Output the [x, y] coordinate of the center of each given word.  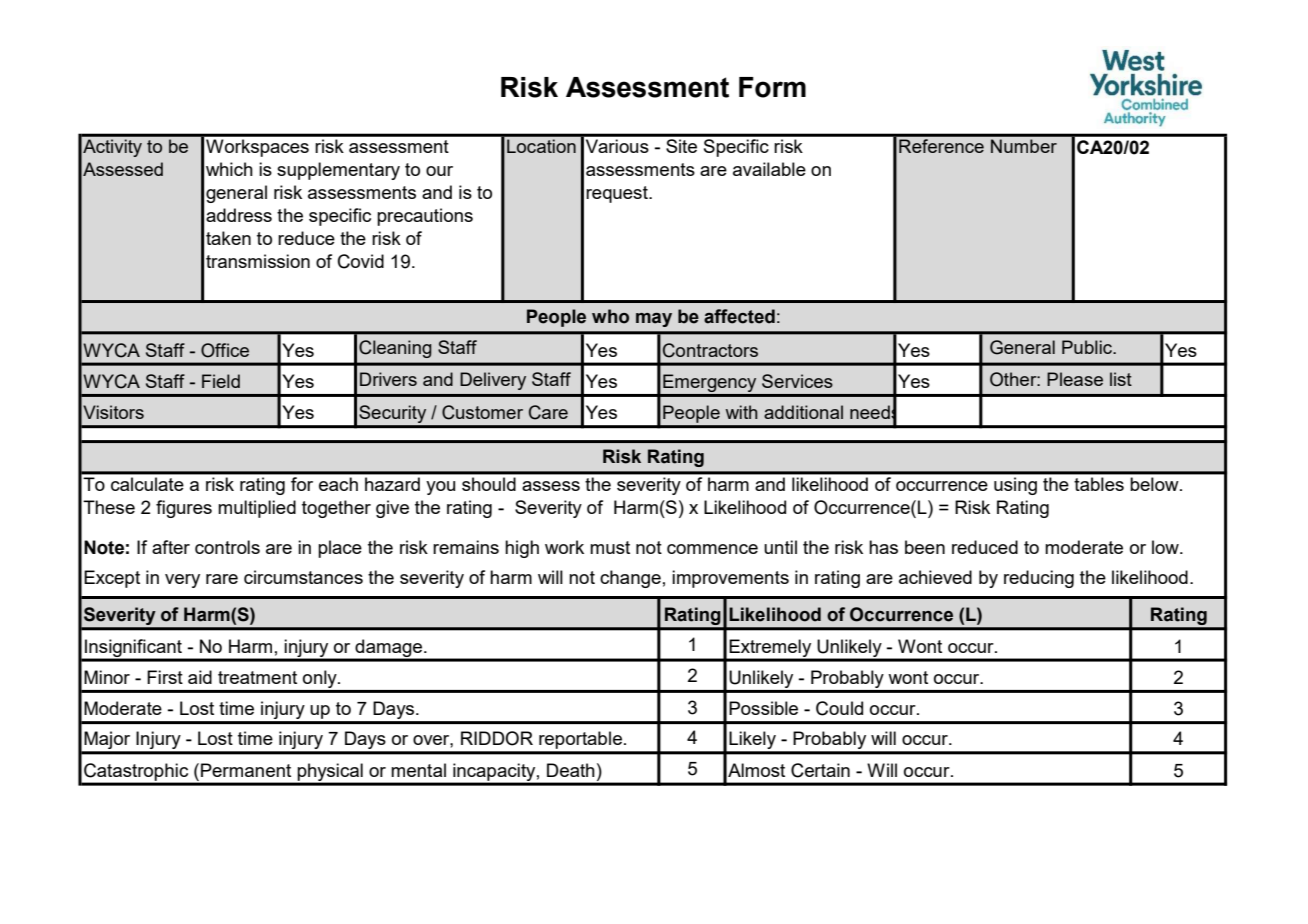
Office [225, 350]
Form [772, 87]
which [229, 169]
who [610, 316]
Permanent [246, 770]
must [610, 547]
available [769, 169]
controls [227, 547]
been [925, 547]
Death [571, 770]
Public [1088, 347]
